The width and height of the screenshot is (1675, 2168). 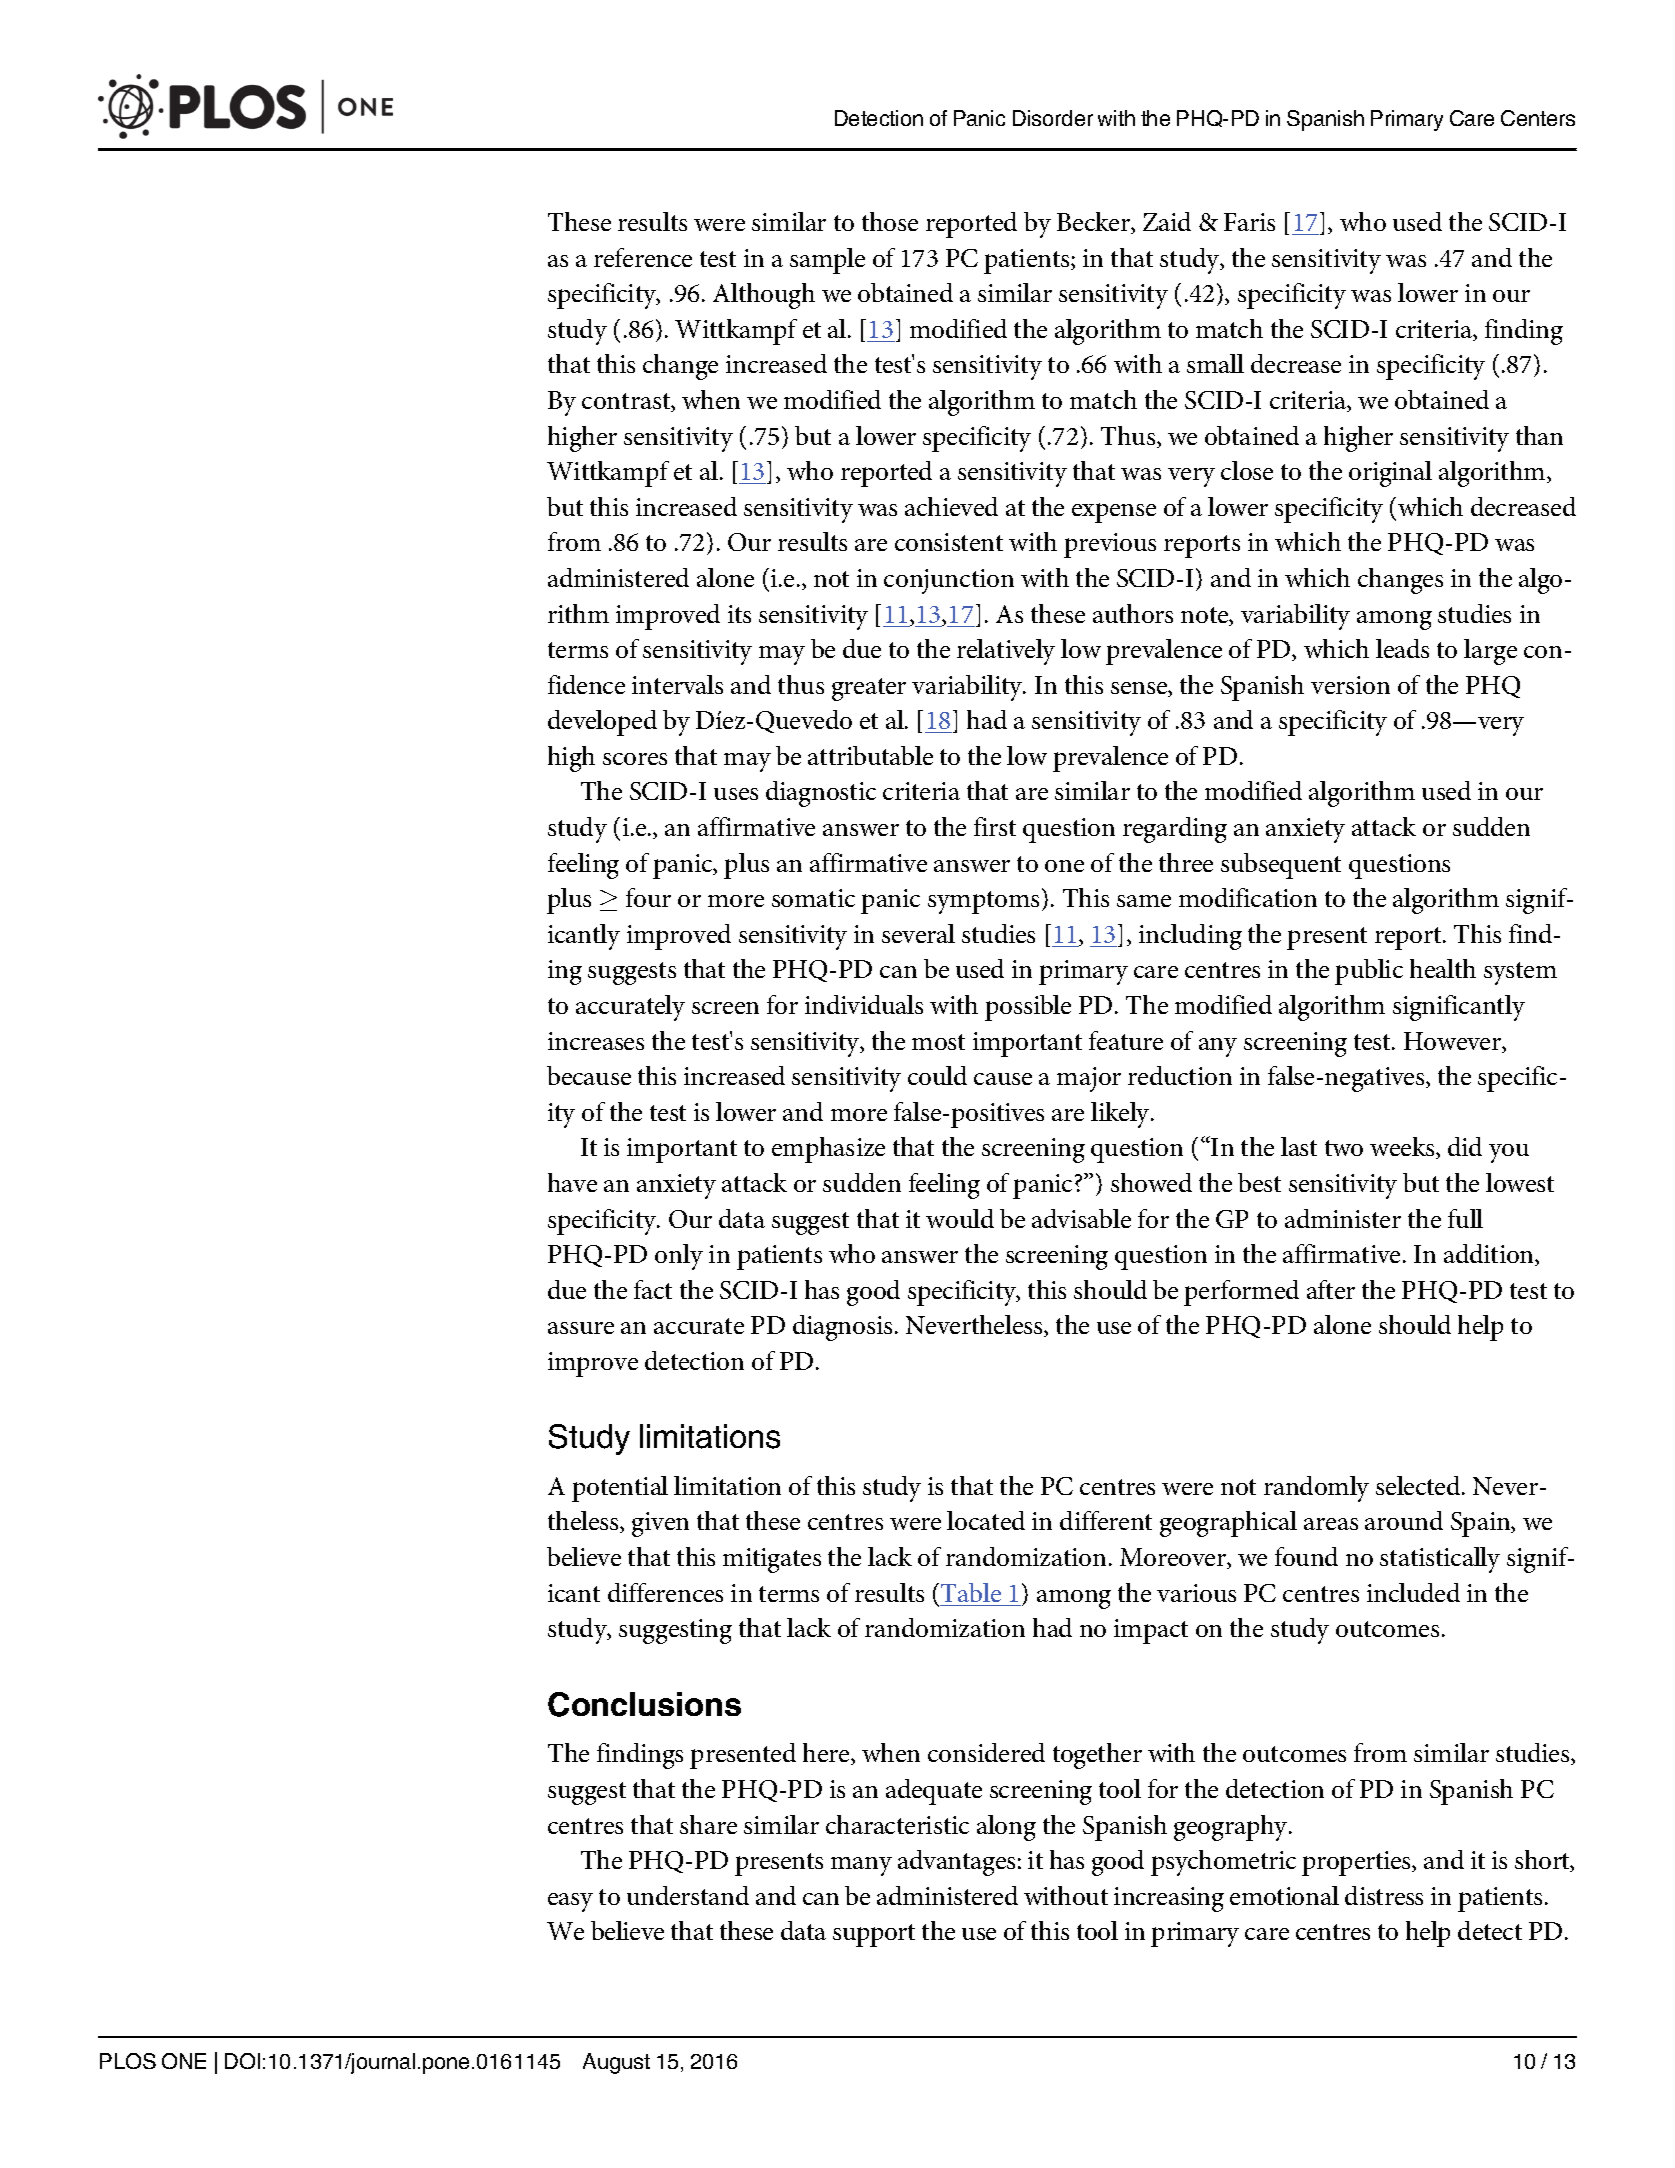 I want to click on Faris, so click(x=1249, y=222).
